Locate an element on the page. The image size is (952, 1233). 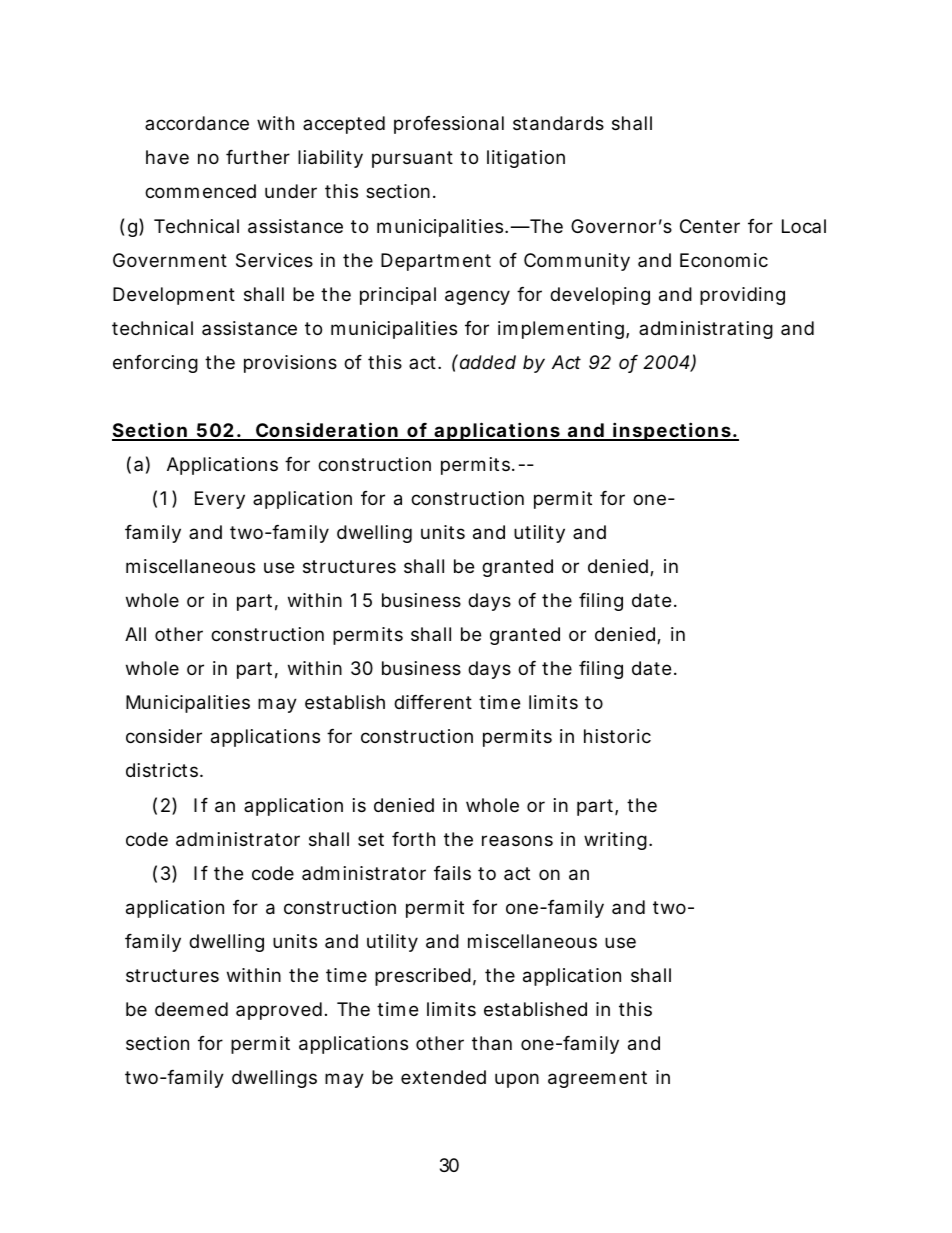
different is located at coordinates (433, 702).
